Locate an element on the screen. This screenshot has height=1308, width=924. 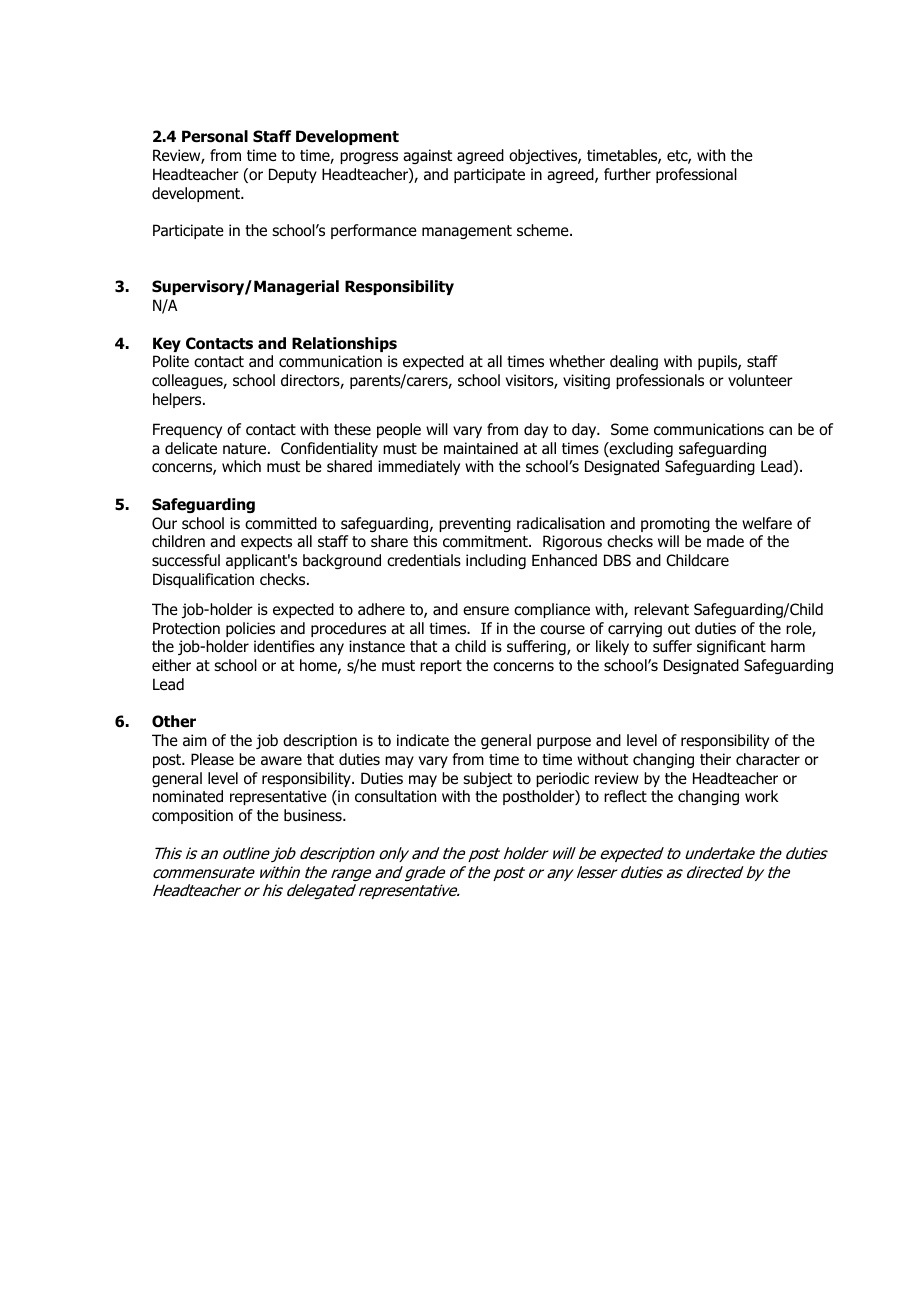
nominated is located at coordinates (188, 796).
